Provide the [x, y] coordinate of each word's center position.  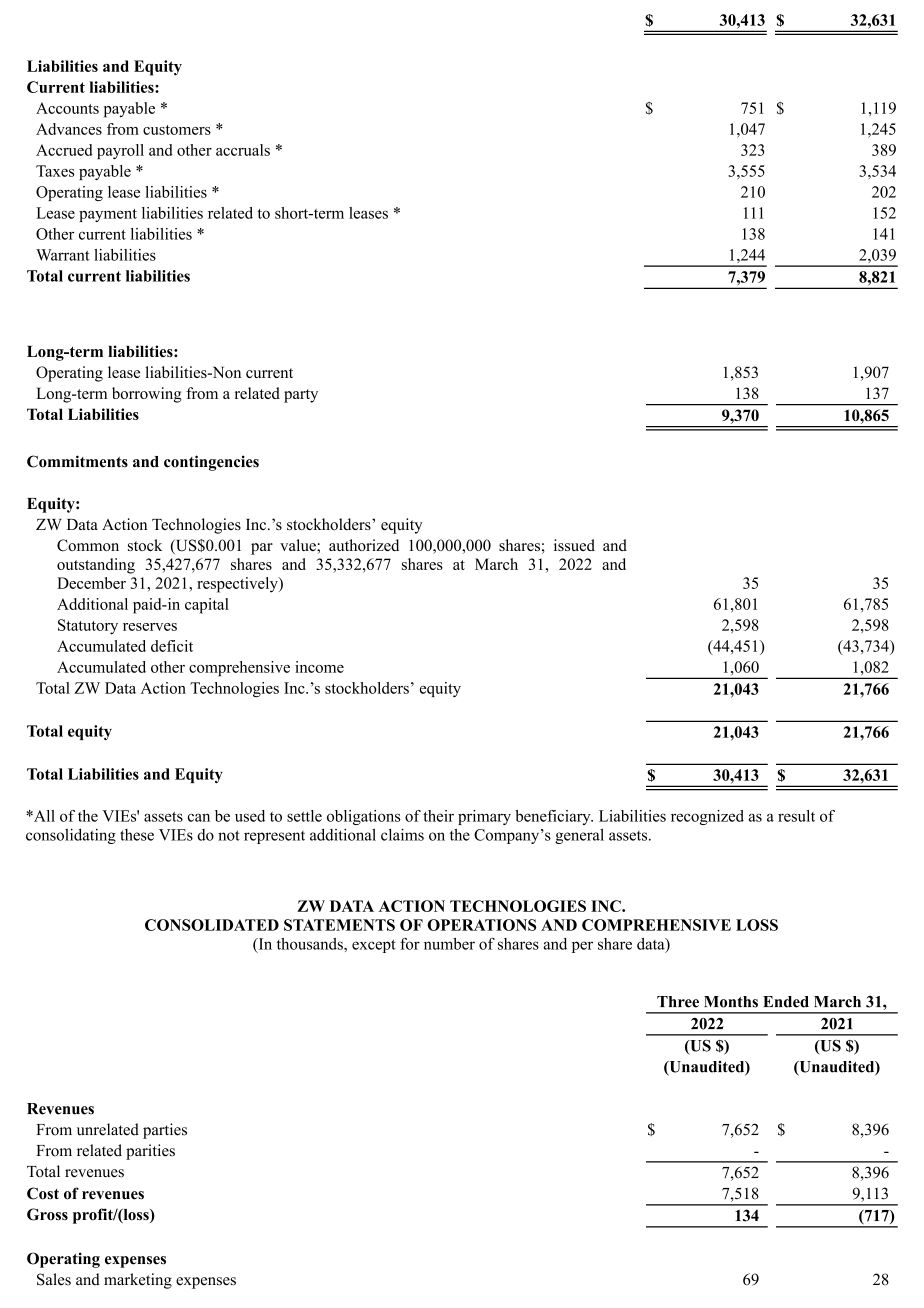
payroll [120, 151]
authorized [364, 545]
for [410, 944]
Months [731, 1002]
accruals [243, 150]
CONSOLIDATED [212, 925]
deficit [172, 646]
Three [678, 1002]
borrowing [147, 395]
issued [574, 545]
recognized [707, 817]
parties [165, 1131]
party [301, 396]
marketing [138, 1281]
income [319, 667]
